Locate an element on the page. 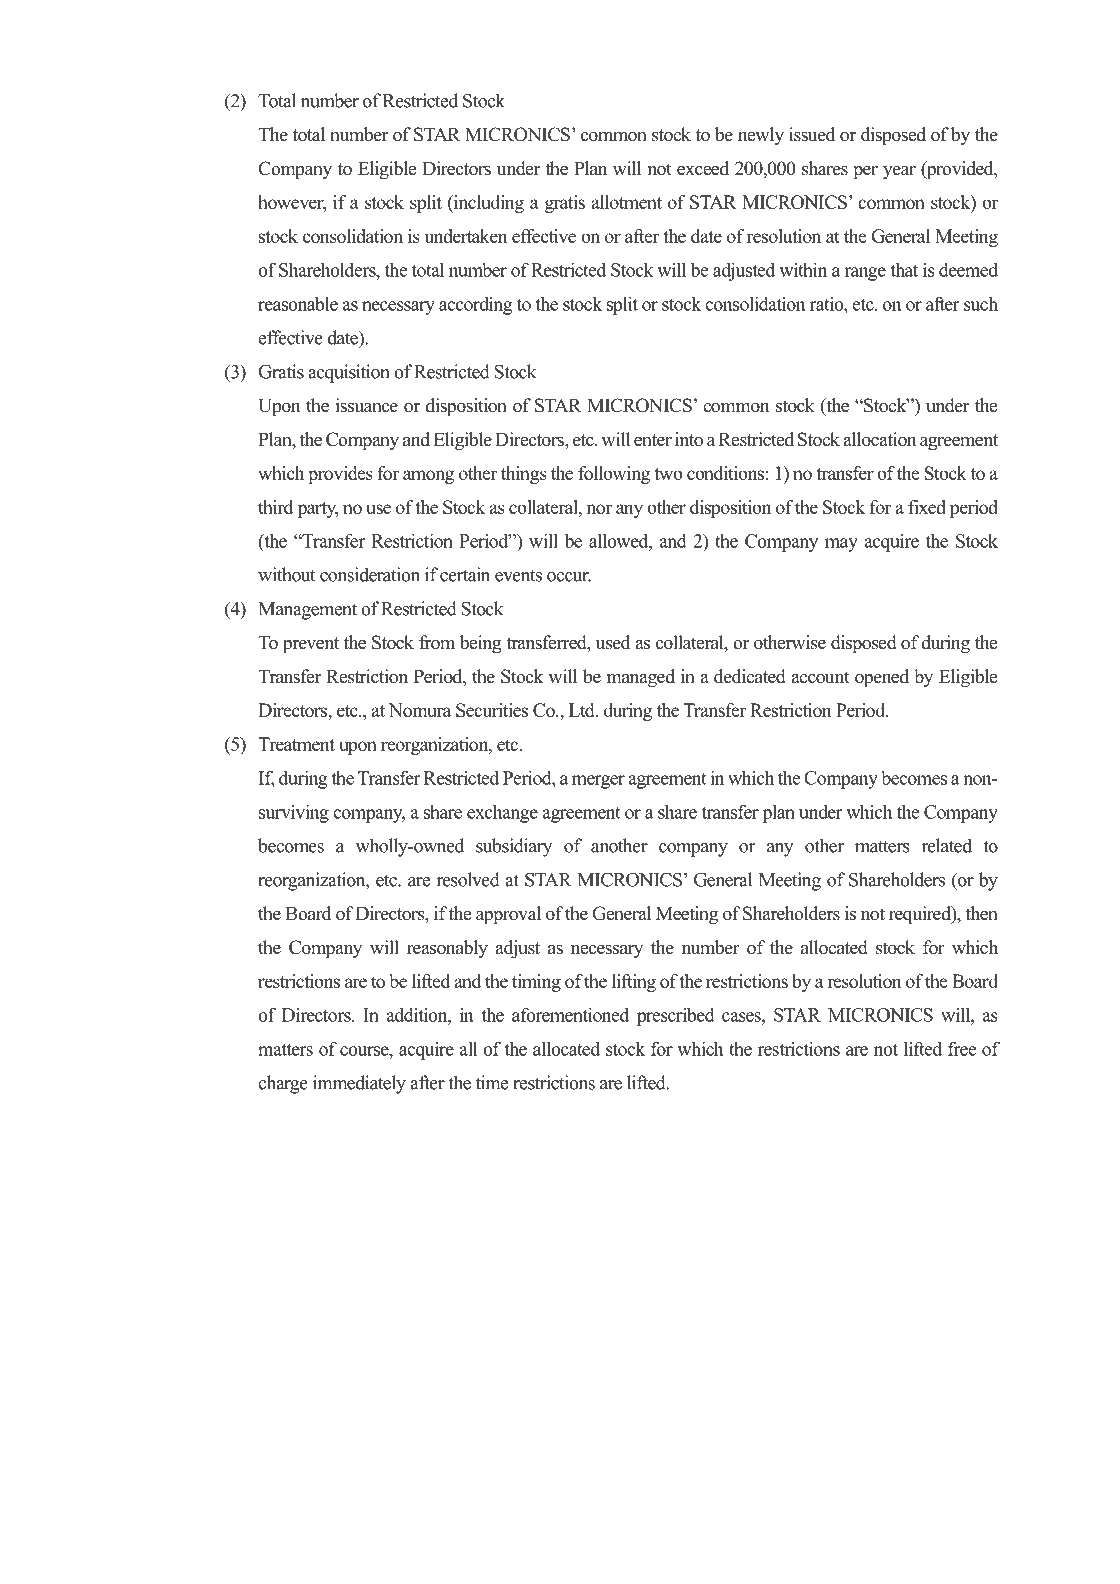 The height and width of the page is (1584, 1120). reasonable is located at coordinates (298, 303).
